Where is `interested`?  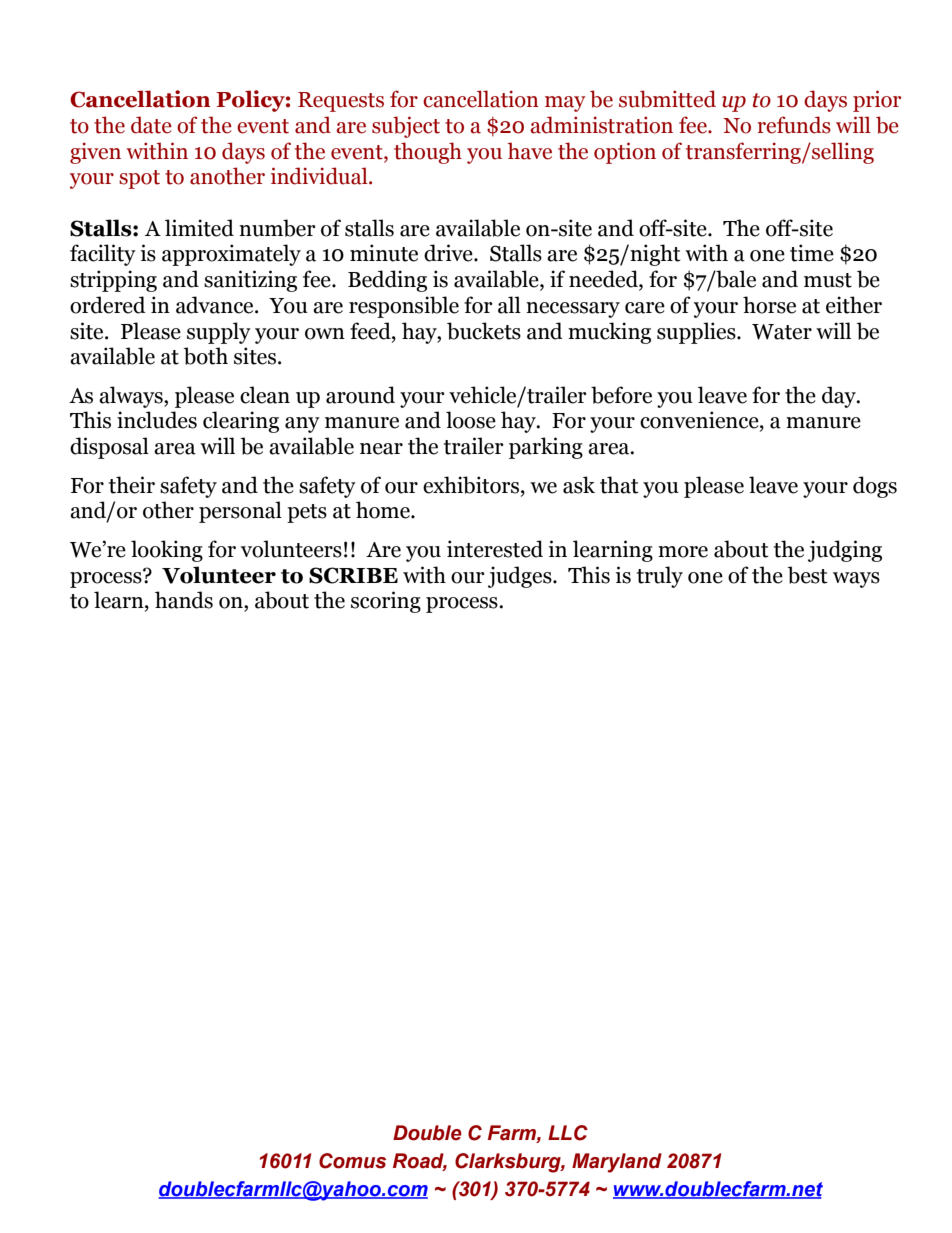
interested is located at coordinates (495, 549).
